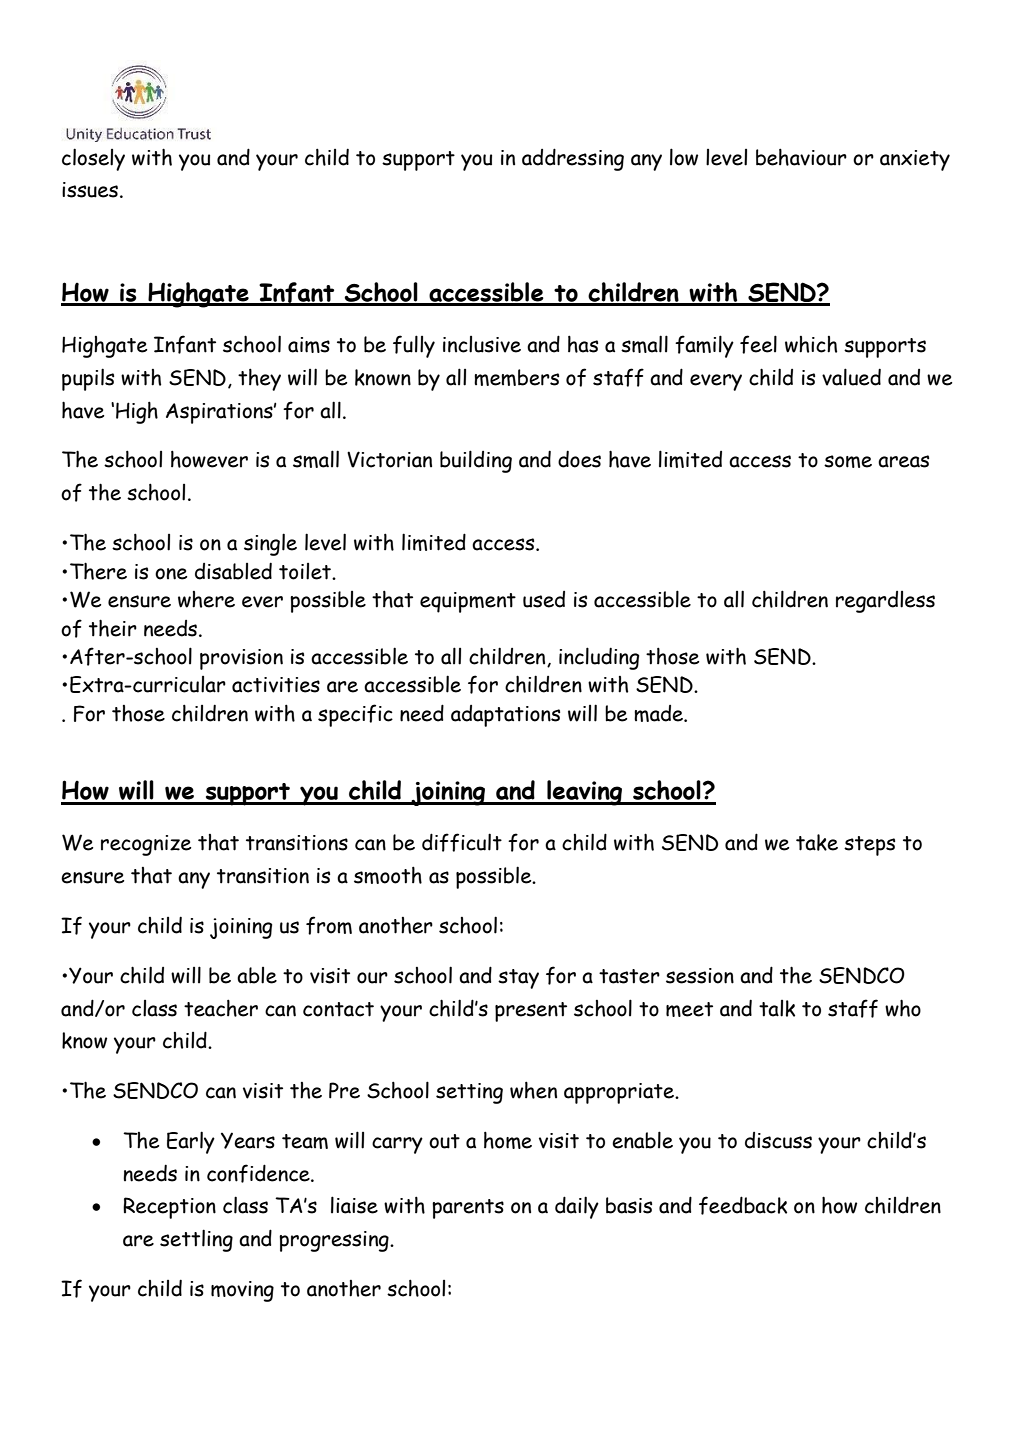  Describe the element at coordinates (468, 1209) in the screenshot. I see `parents` at that location.
